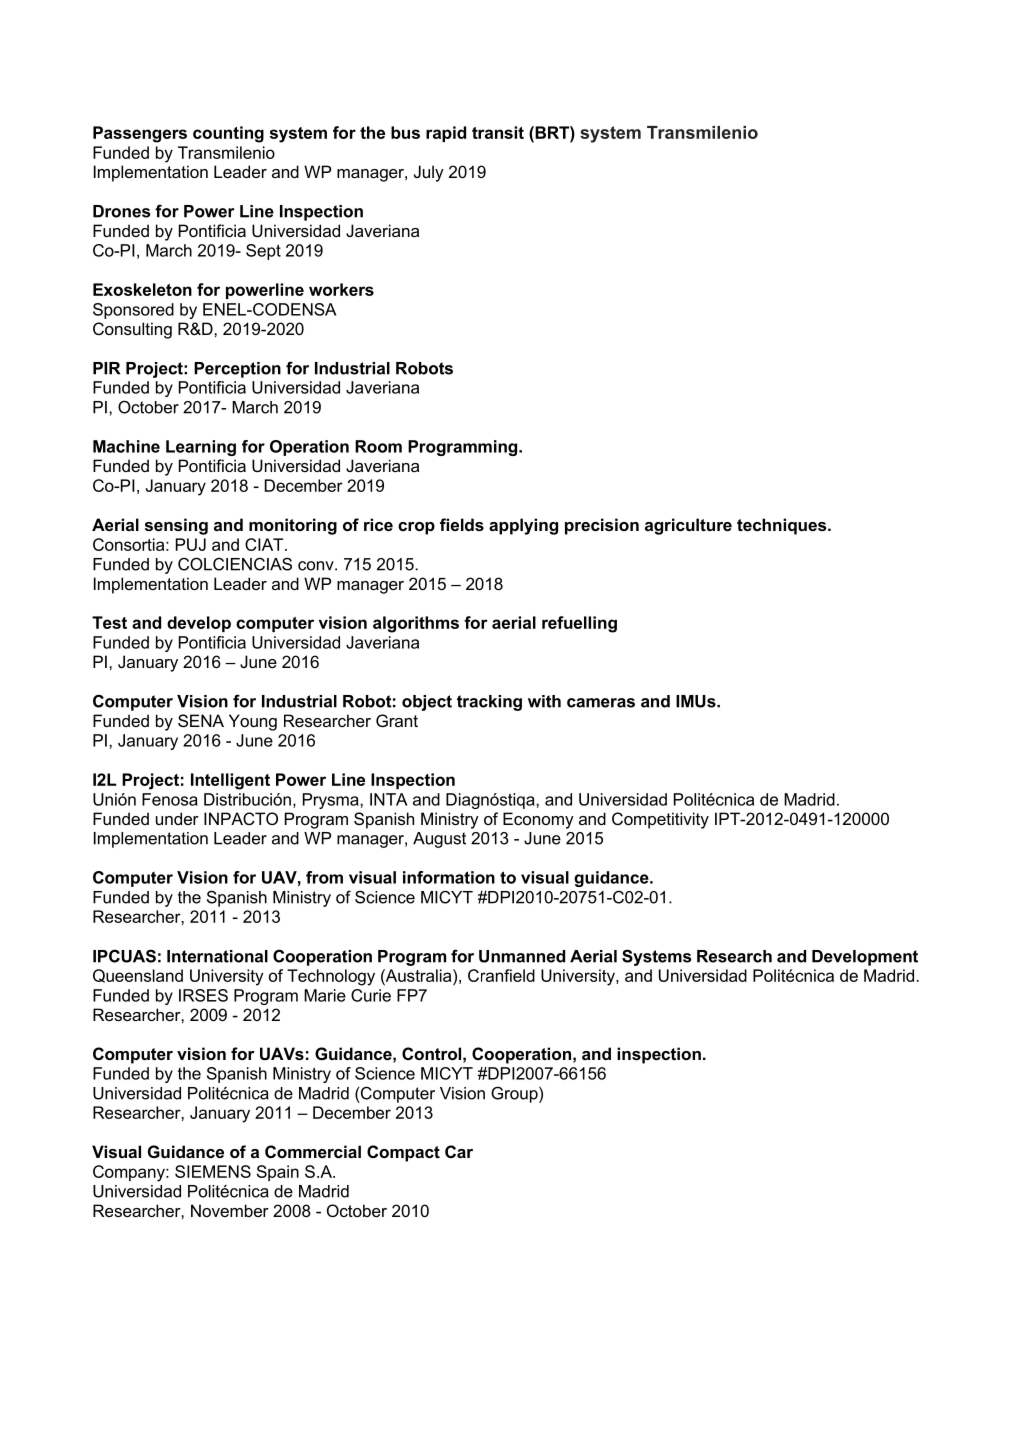  What do you see at coordinates (522, 956) in the image?
I see `Unmanned` at bounding box center [522, 956].
